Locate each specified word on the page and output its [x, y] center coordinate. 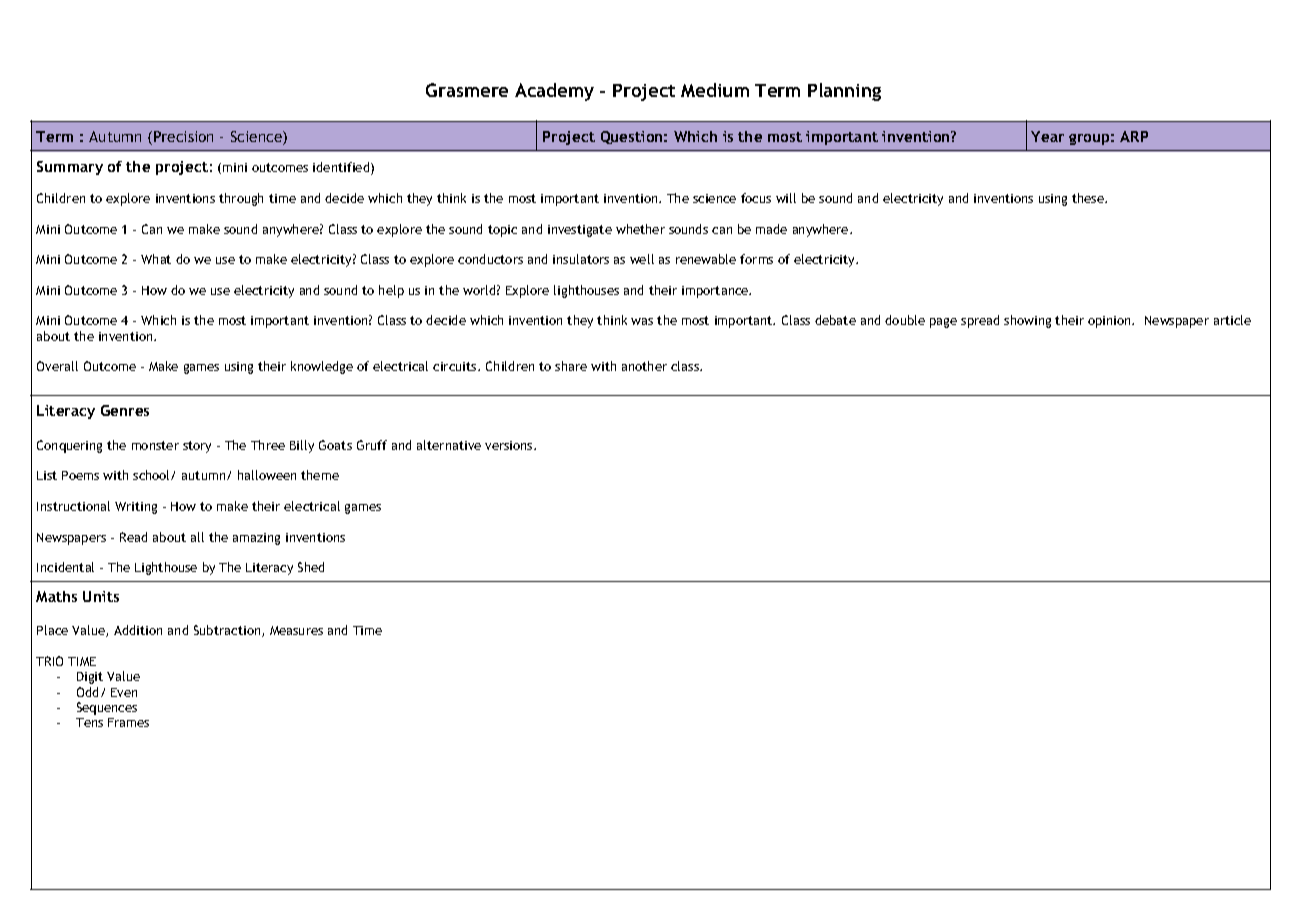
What [156, 259]
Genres [125, 410]
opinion [1110, 322]
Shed [311, 567]
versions [510, 445]
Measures [296, 630]
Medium [715, 90]
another [644, 366]
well [642, 259]
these [1089, 198]
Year [1047, 136]
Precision [183, 136]
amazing [256, 539]
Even [124, 692]
